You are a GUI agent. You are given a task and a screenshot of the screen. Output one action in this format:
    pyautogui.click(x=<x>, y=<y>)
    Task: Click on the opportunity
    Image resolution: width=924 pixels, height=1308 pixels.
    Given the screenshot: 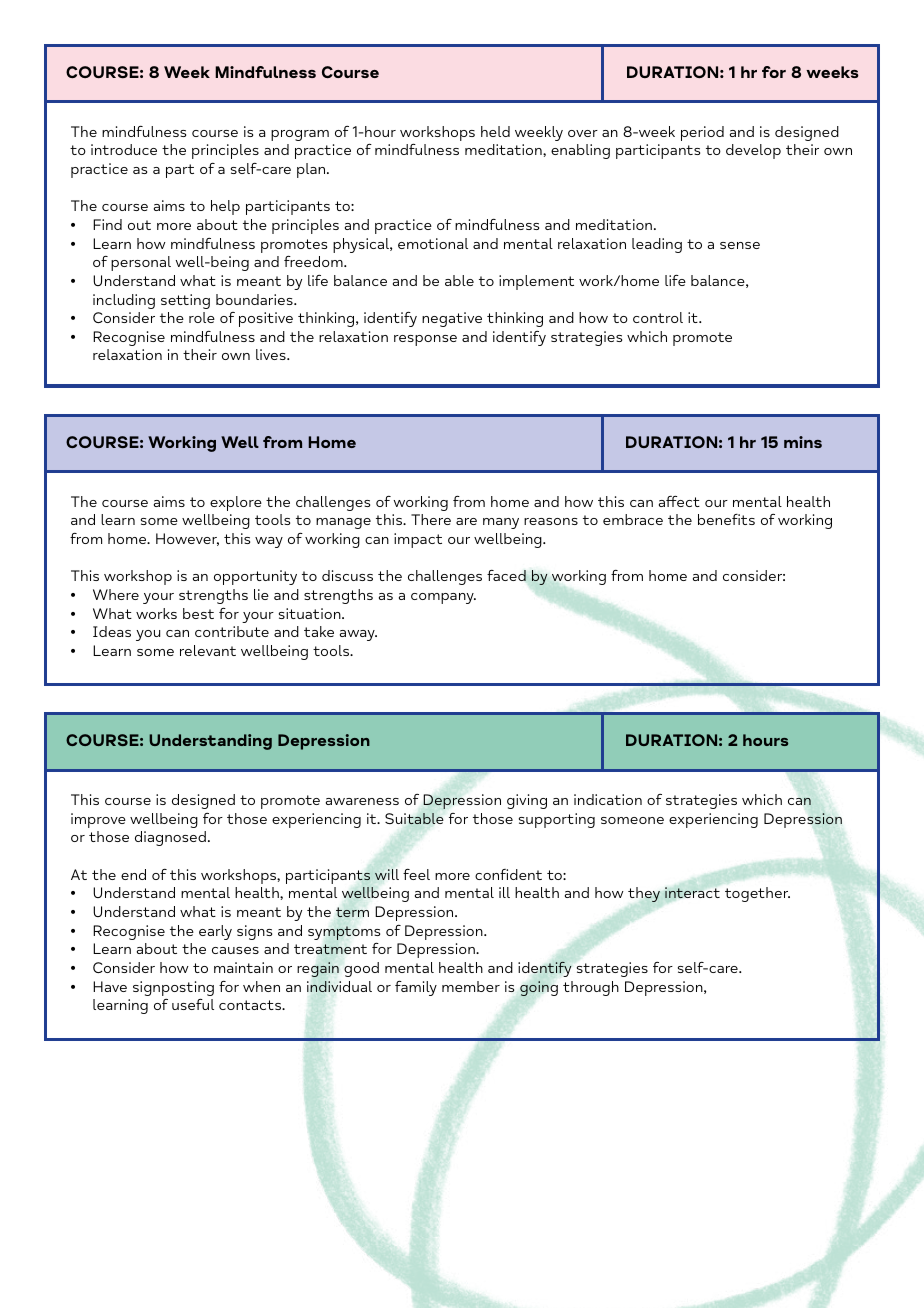 What is the action you would take?
    pyautogui.click(x=255, y=577)
